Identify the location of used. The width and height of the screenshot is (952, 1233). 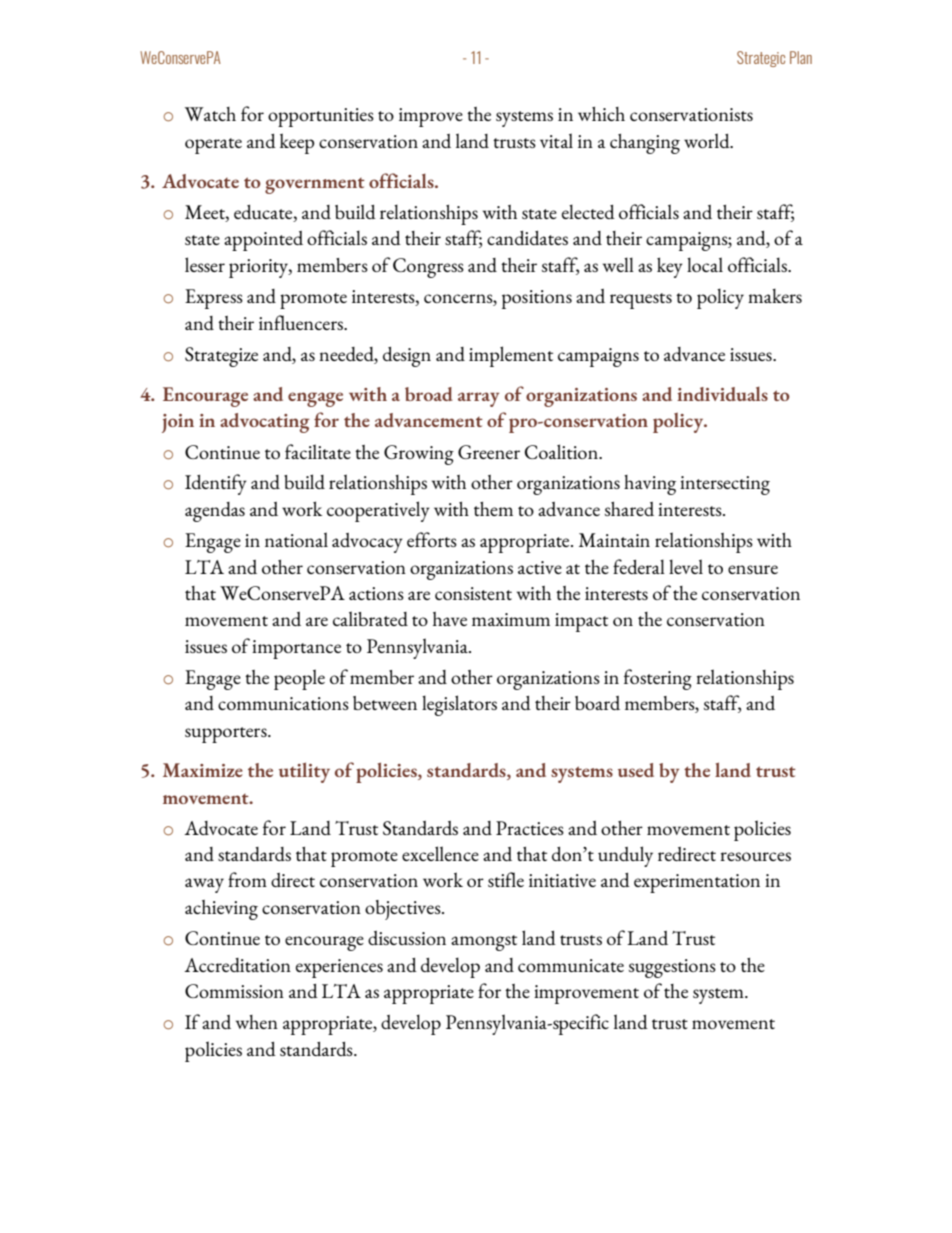
(636, 770).
